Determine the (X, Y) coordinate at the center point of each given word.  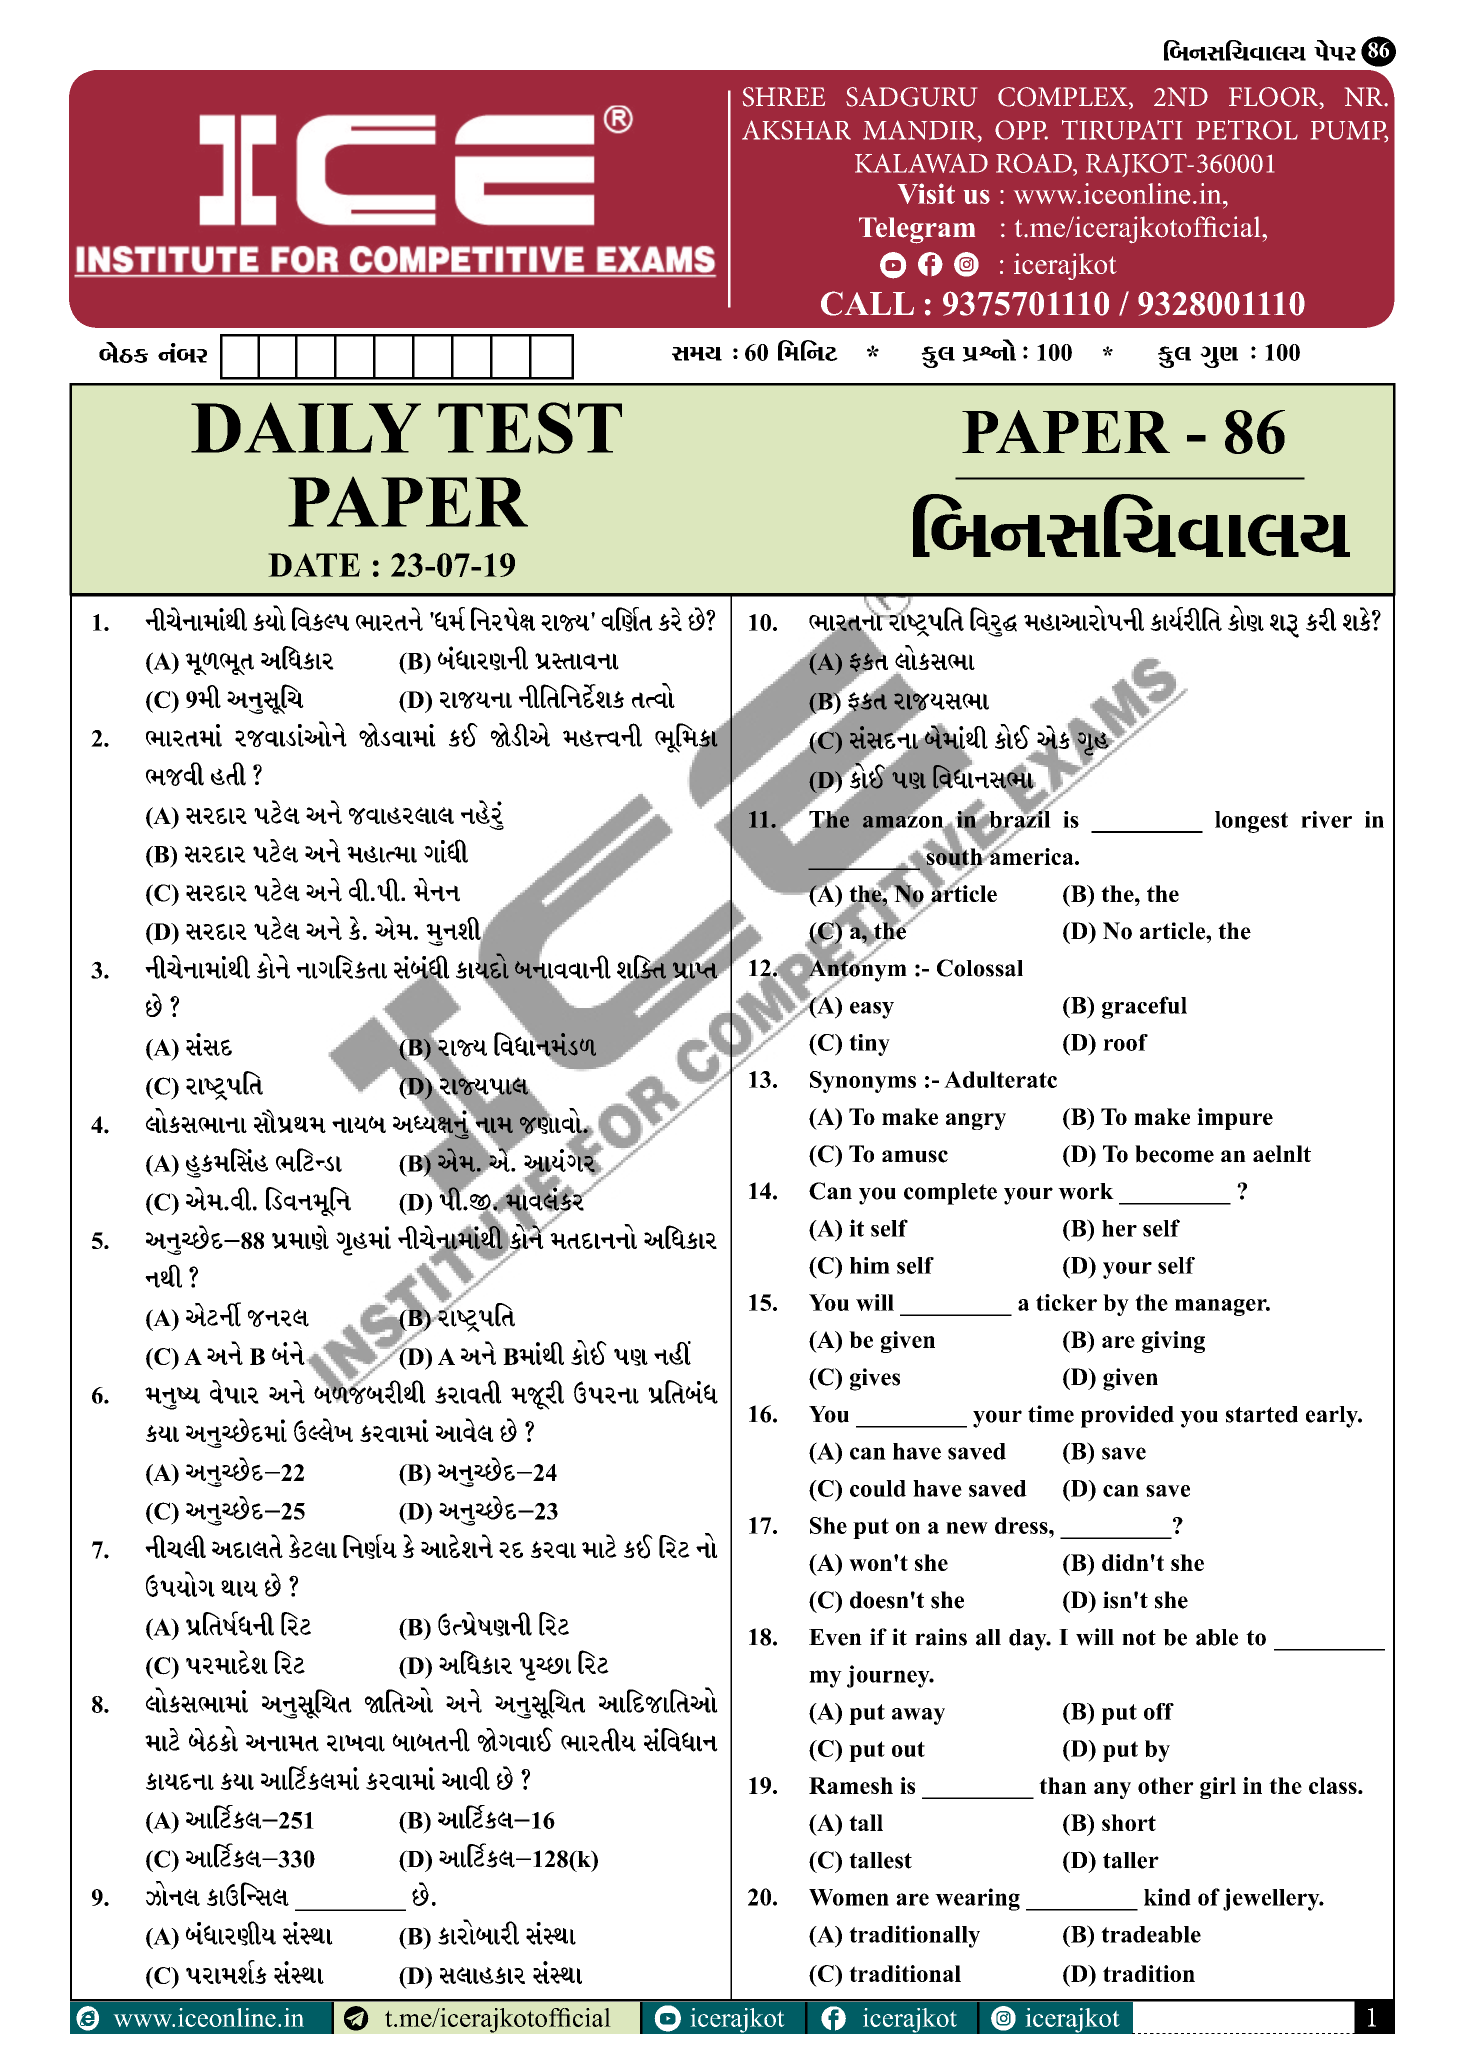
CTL (228, 774)
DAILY (306, 427)
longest (1251, 822)
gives (875, 1379)
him (870, 1265)
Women (849, 1897)
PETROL (1247, 130)
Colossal (980, 968)
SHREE (784, 97)
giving (1173, 1342)
